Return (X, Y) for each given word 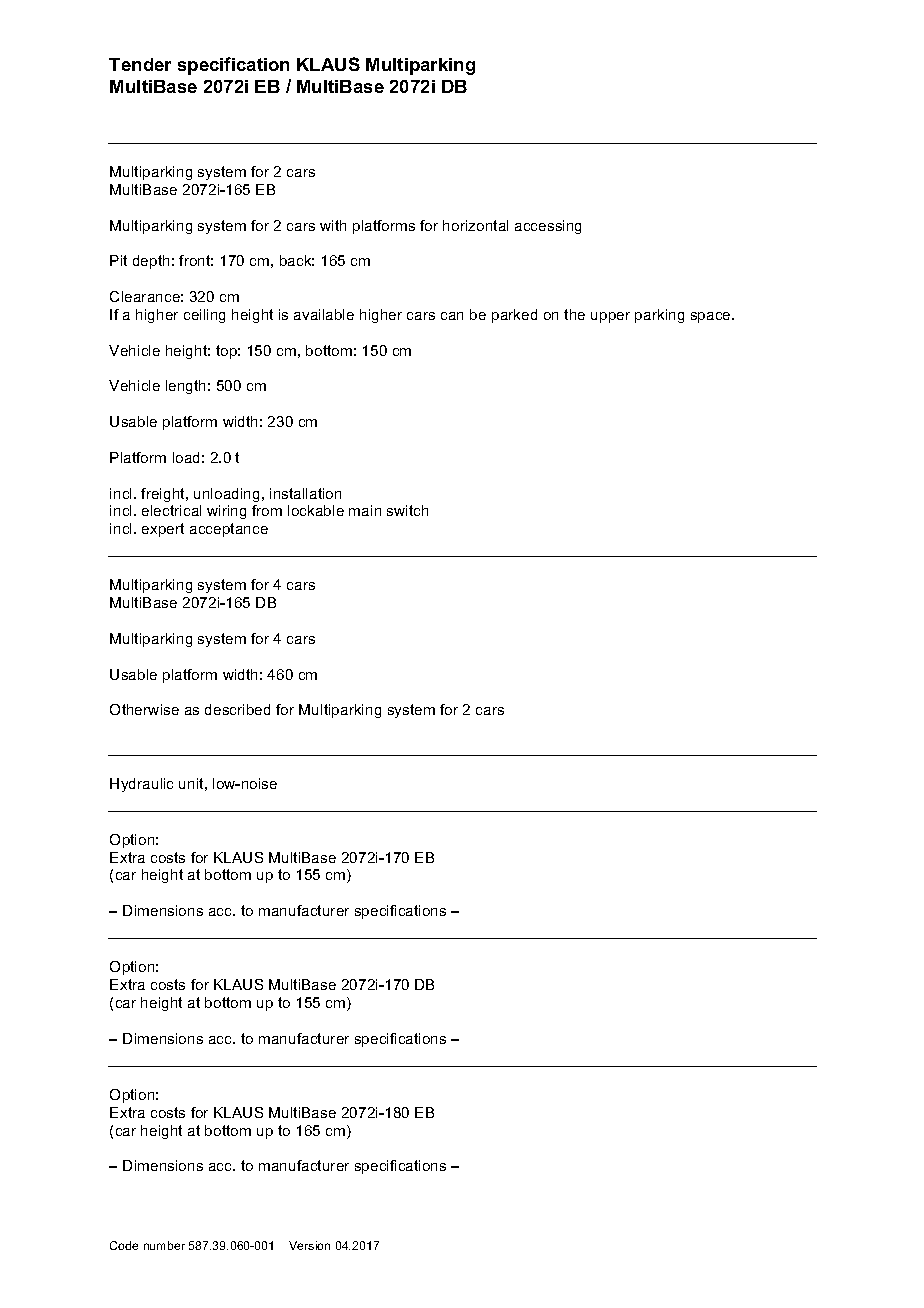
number (164, 1245)
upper (610, 317)
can (452, 316)
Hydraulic (141, 785)
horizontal (475, 225)
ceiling (204, 316)
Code (124, 1245)
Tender (140, 64)
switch (407, 510)
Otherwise (144, 709)
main (365, 510)
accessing (548, 227)
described (237, 709)
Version (309, 1245)
